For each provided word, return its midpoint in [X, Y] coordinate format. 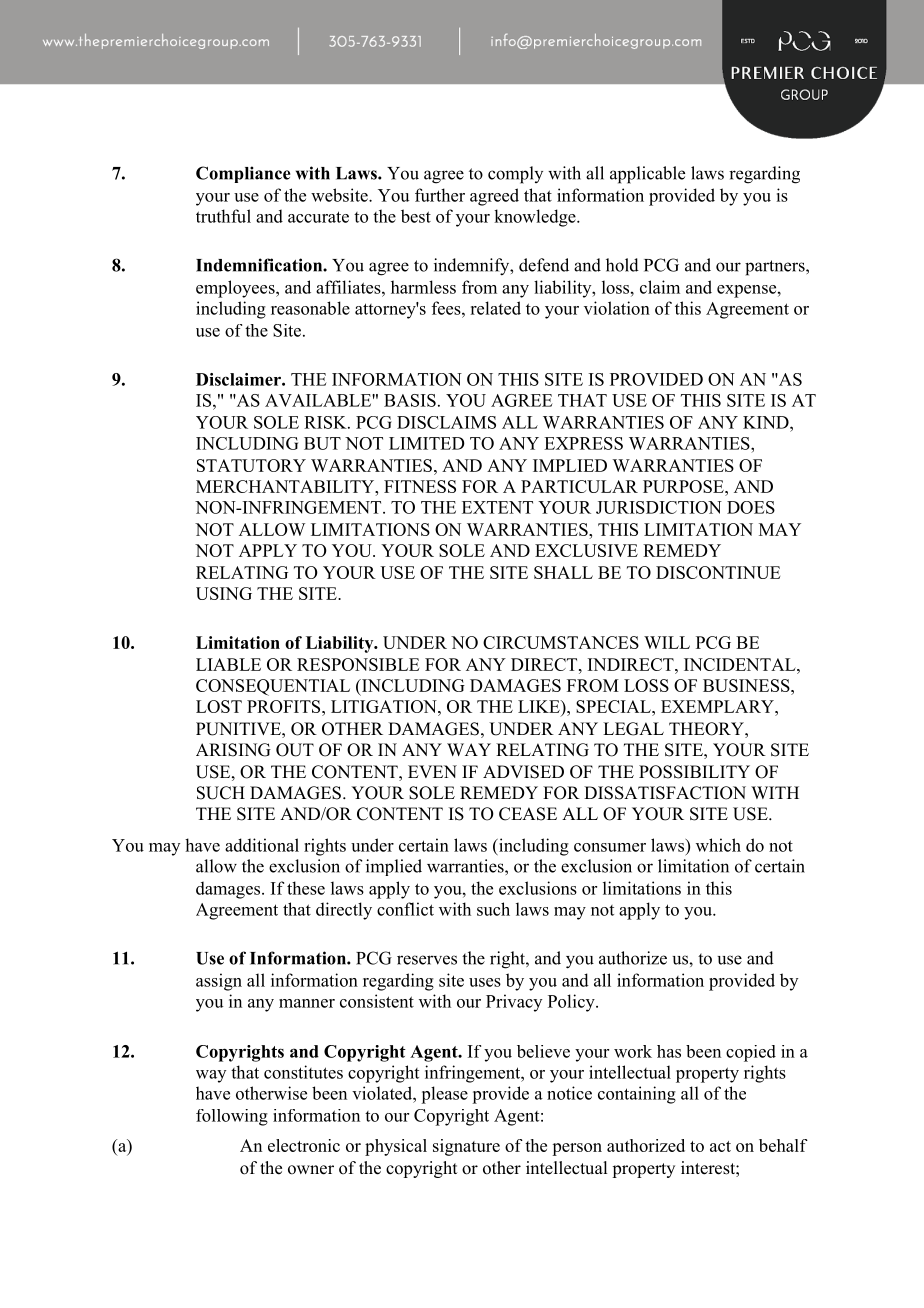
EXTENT [497, 507]
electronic [304, 1145]
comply [515, 175]
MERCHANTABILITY [286, 486]
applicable [647, 175]
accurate [318, 217]
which [718, 845]
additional [262, 845]
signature [466, 1147]
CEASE [528, 814]
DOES [751, 507]
